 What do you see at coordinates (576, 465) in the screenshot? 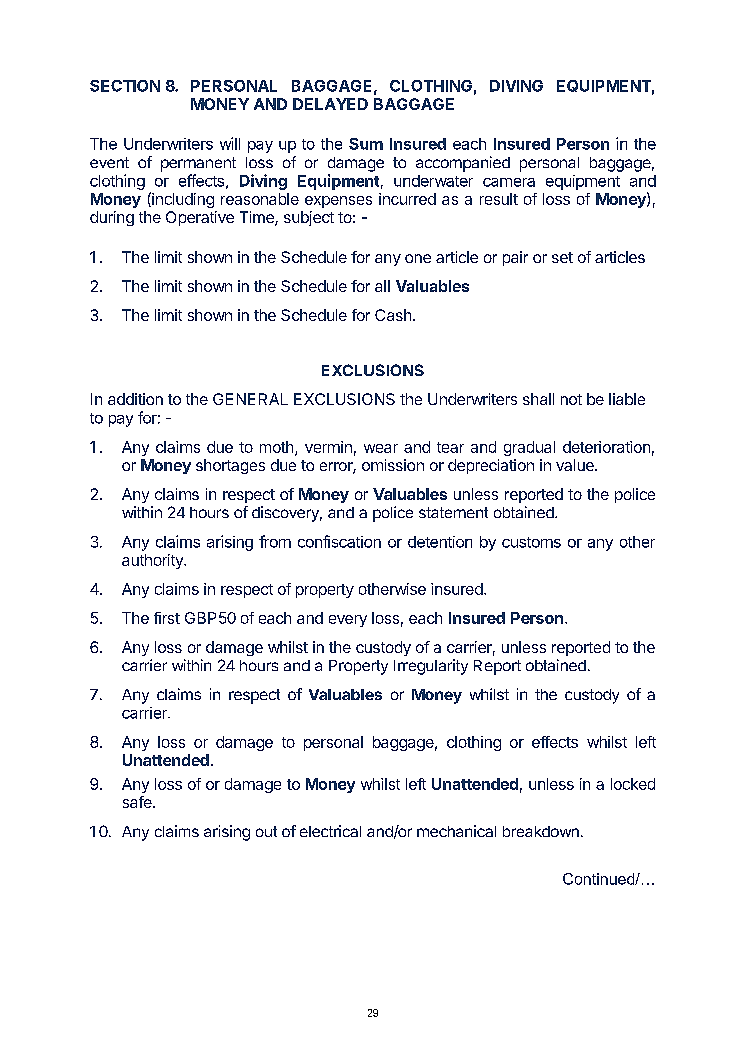
I see `value` at bounding box center [576, 465].
